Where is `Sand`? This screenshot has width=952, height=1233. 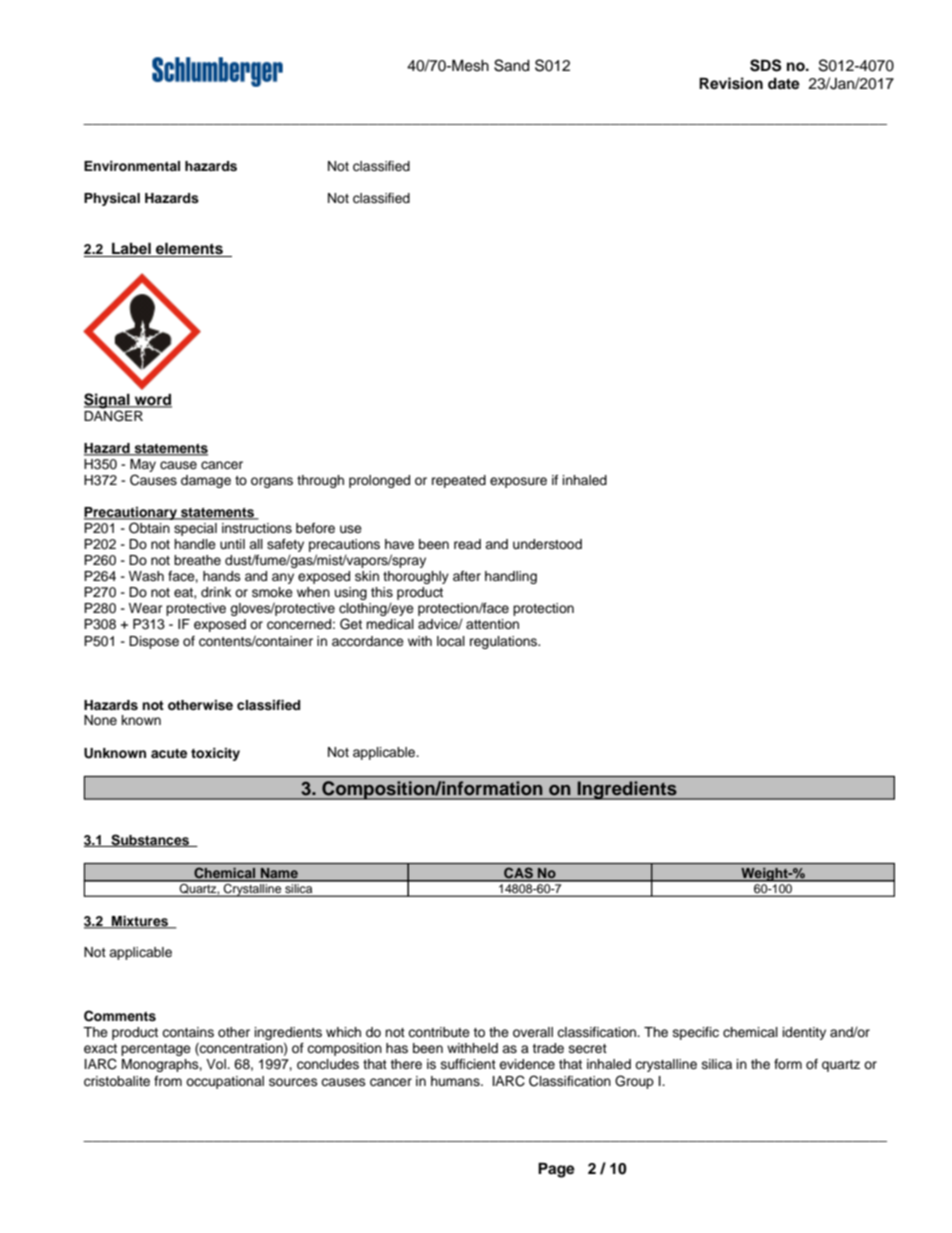
Sand is located at coordinates (512, 65).
